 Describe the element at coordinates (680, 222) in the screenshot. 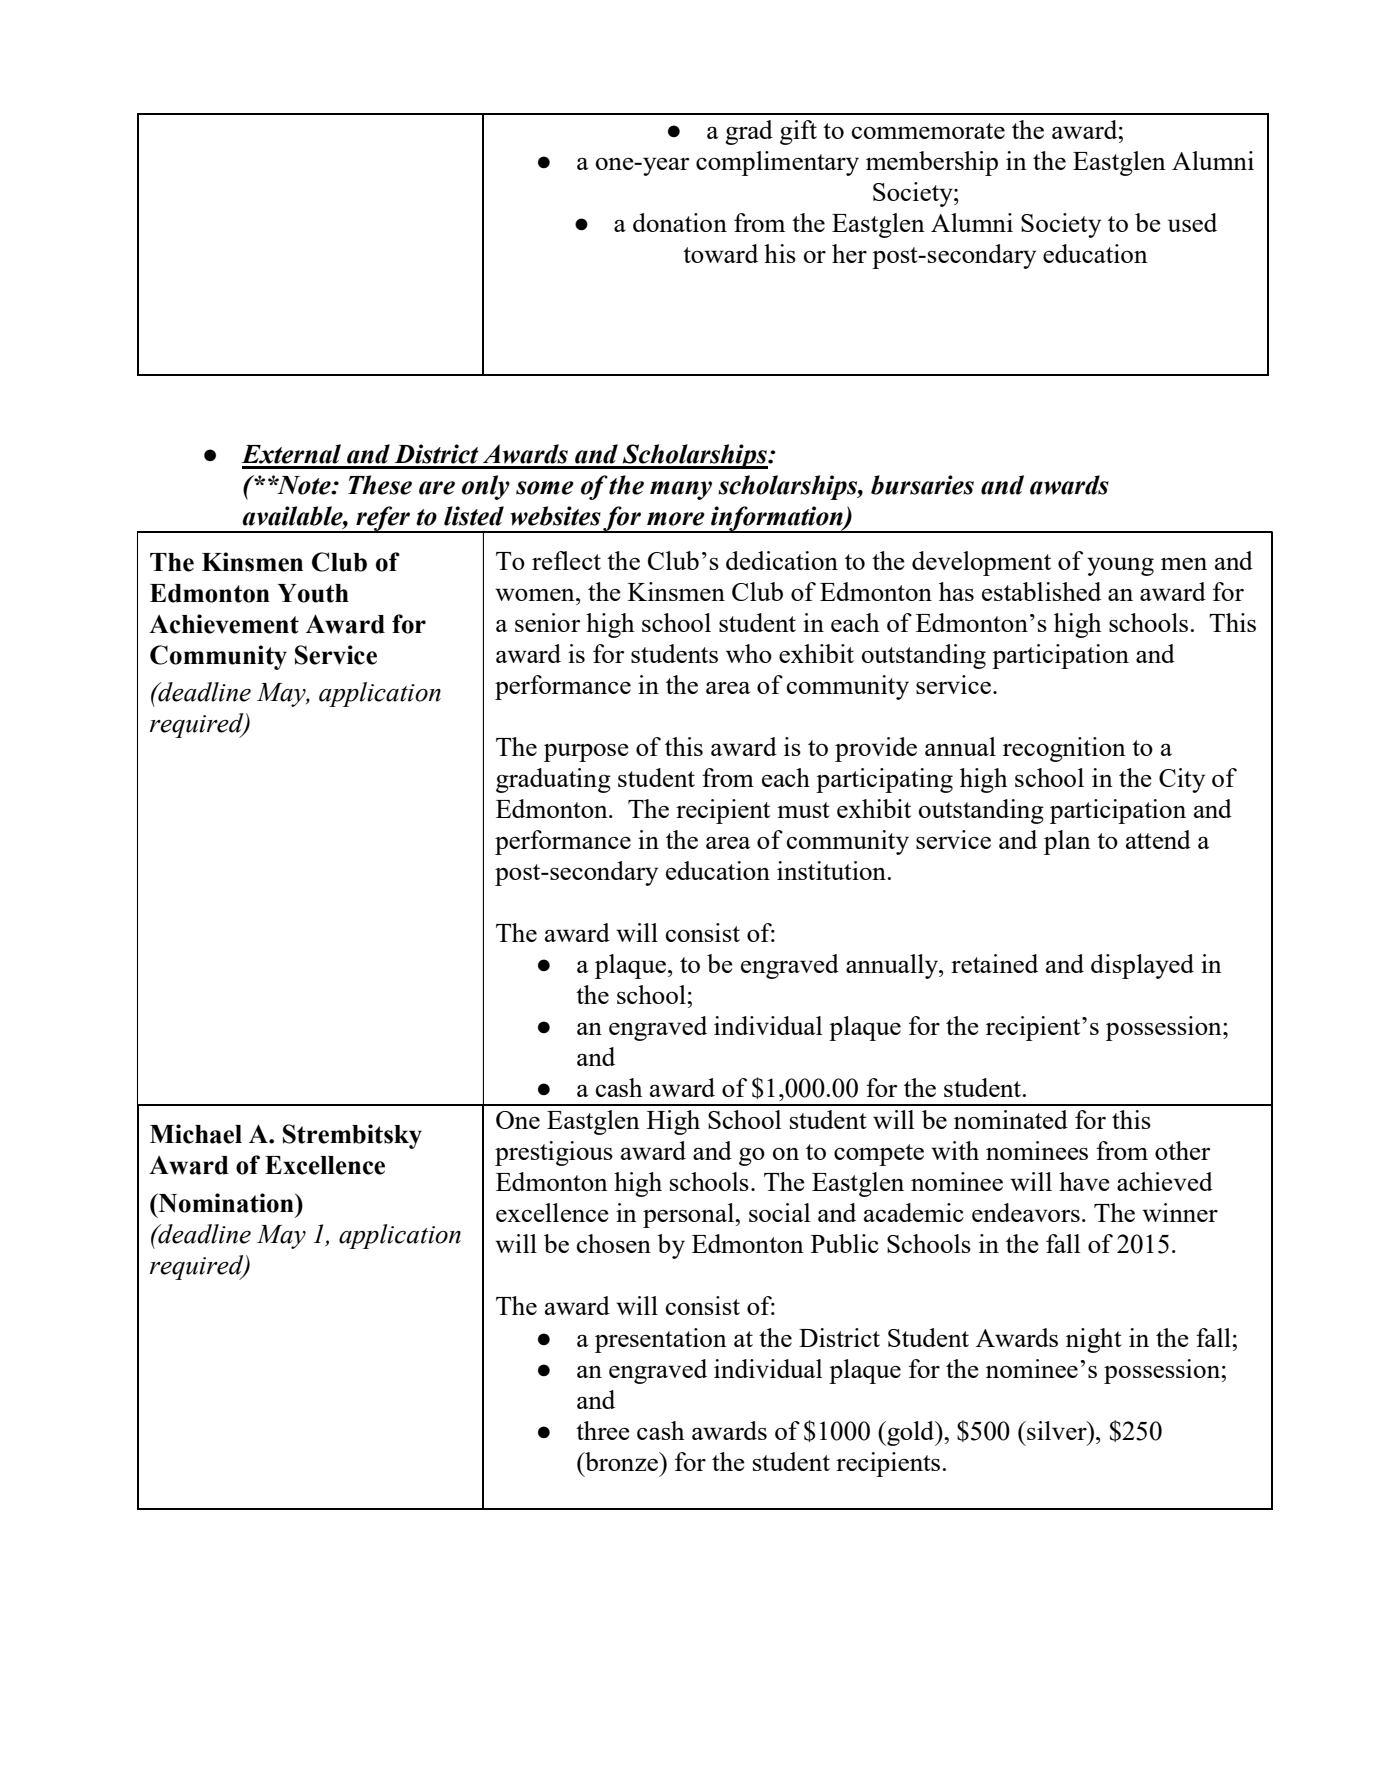

I see `donation` at that location.
